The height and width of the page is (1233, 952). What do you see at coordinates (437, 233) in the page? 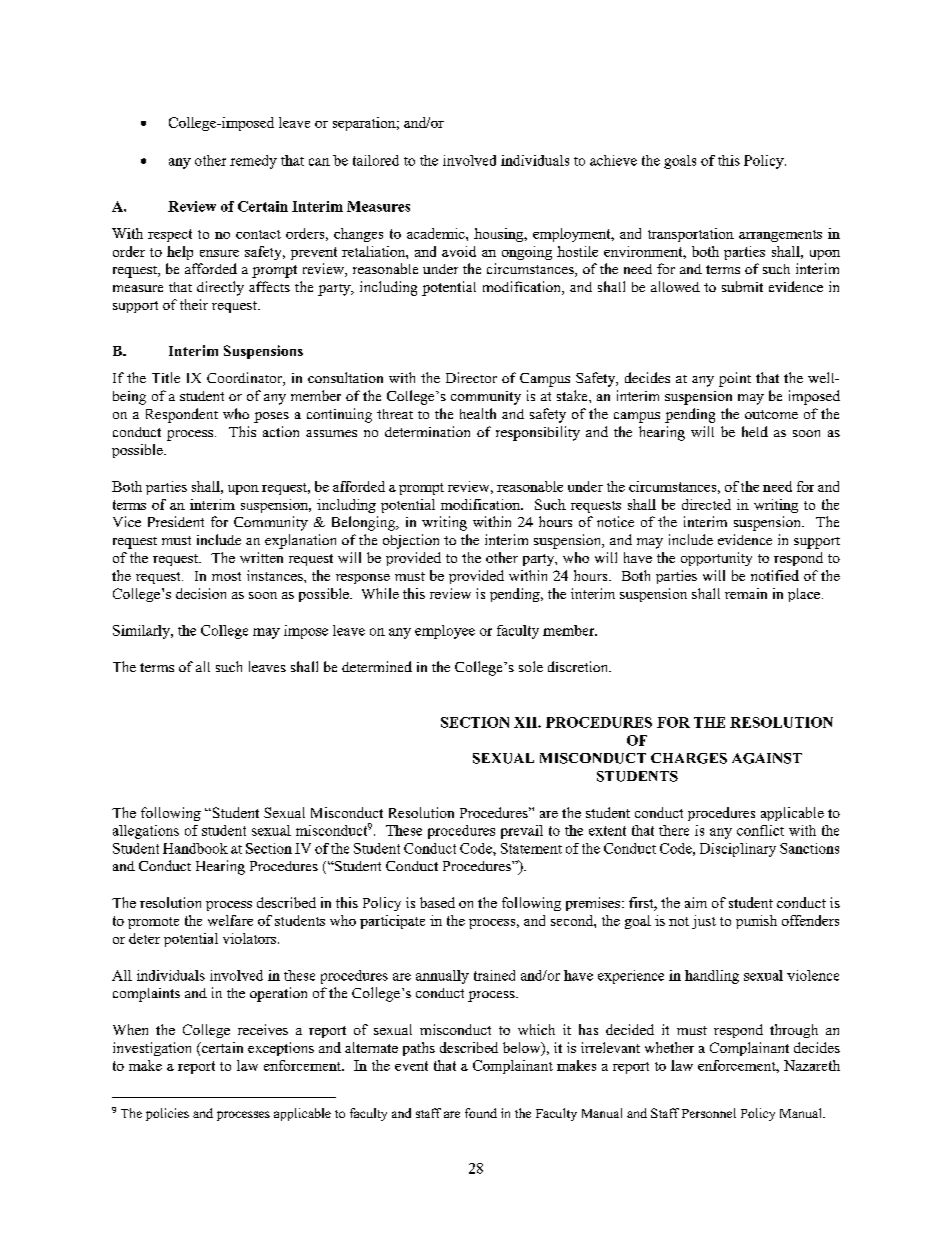
I see `academic` at bounding box center [437, 233].
